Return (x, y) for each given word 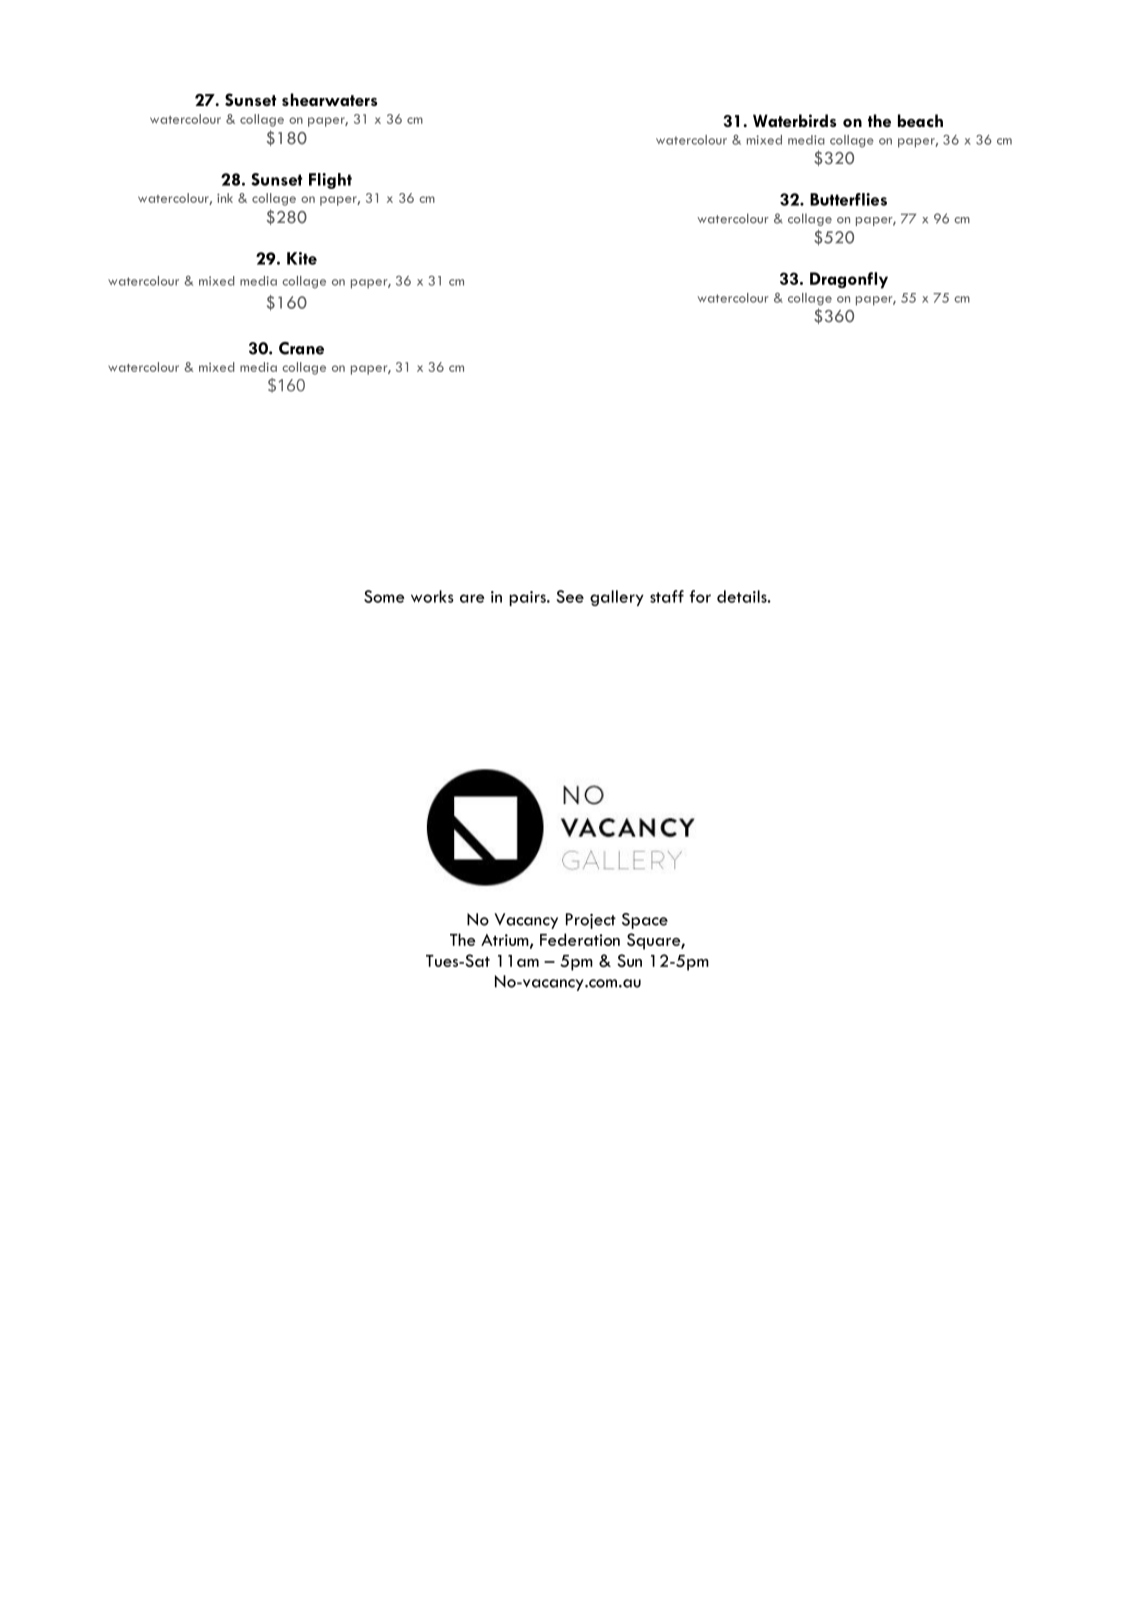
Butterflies (848, 199)
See (570, 596)
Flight (330, 181)
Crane (301, 348)
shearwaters (330, 99)
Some (384, 596)
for (700, 596)
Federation (580, 939)
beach (920, 120)
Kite (302, 258)
